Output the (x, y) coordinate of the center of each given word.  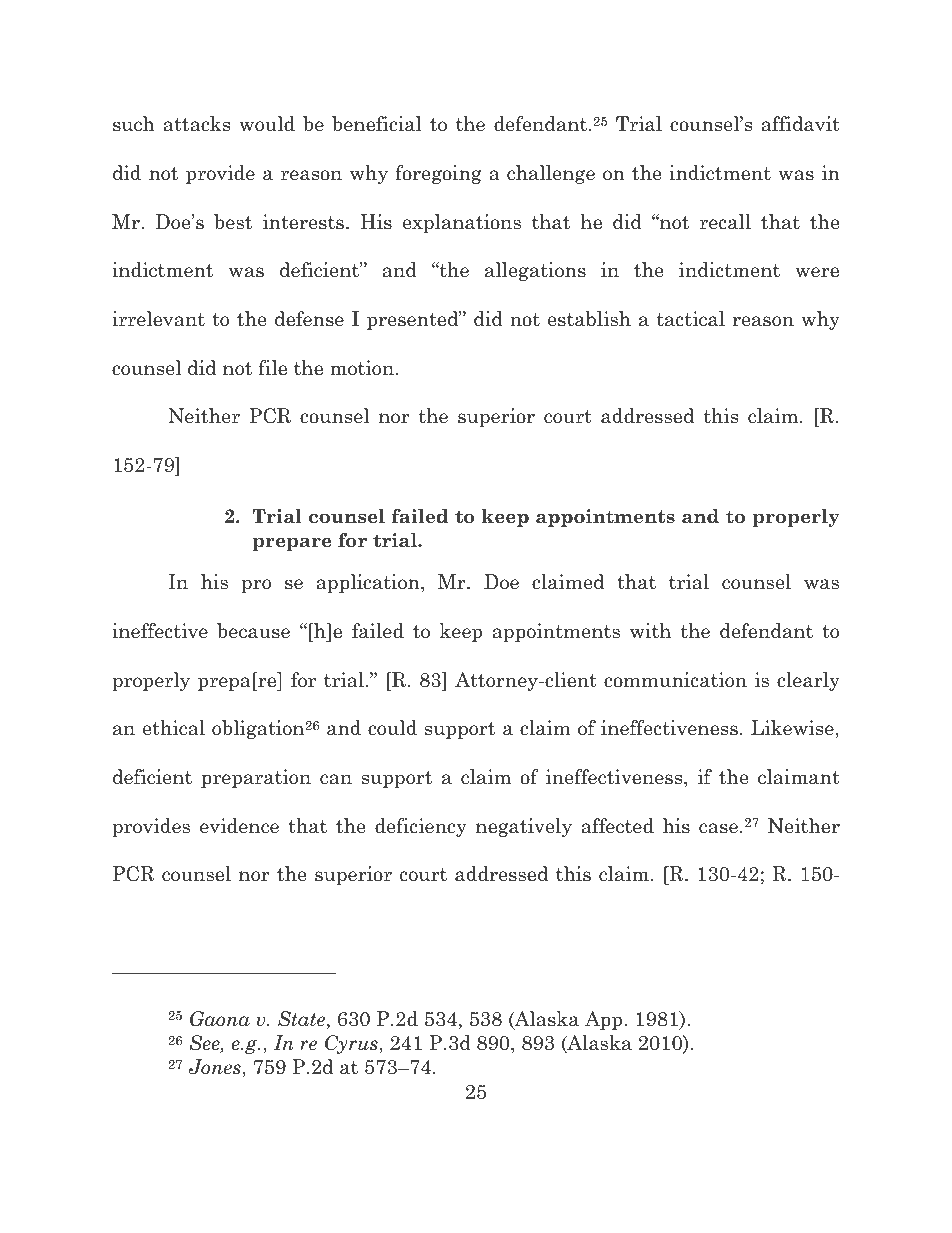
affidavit (801, 124)
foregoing (438, 174)
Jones (216, 1067)
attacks (197, 124)
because (253, 631)
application (369, 583)
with (650, 631)
